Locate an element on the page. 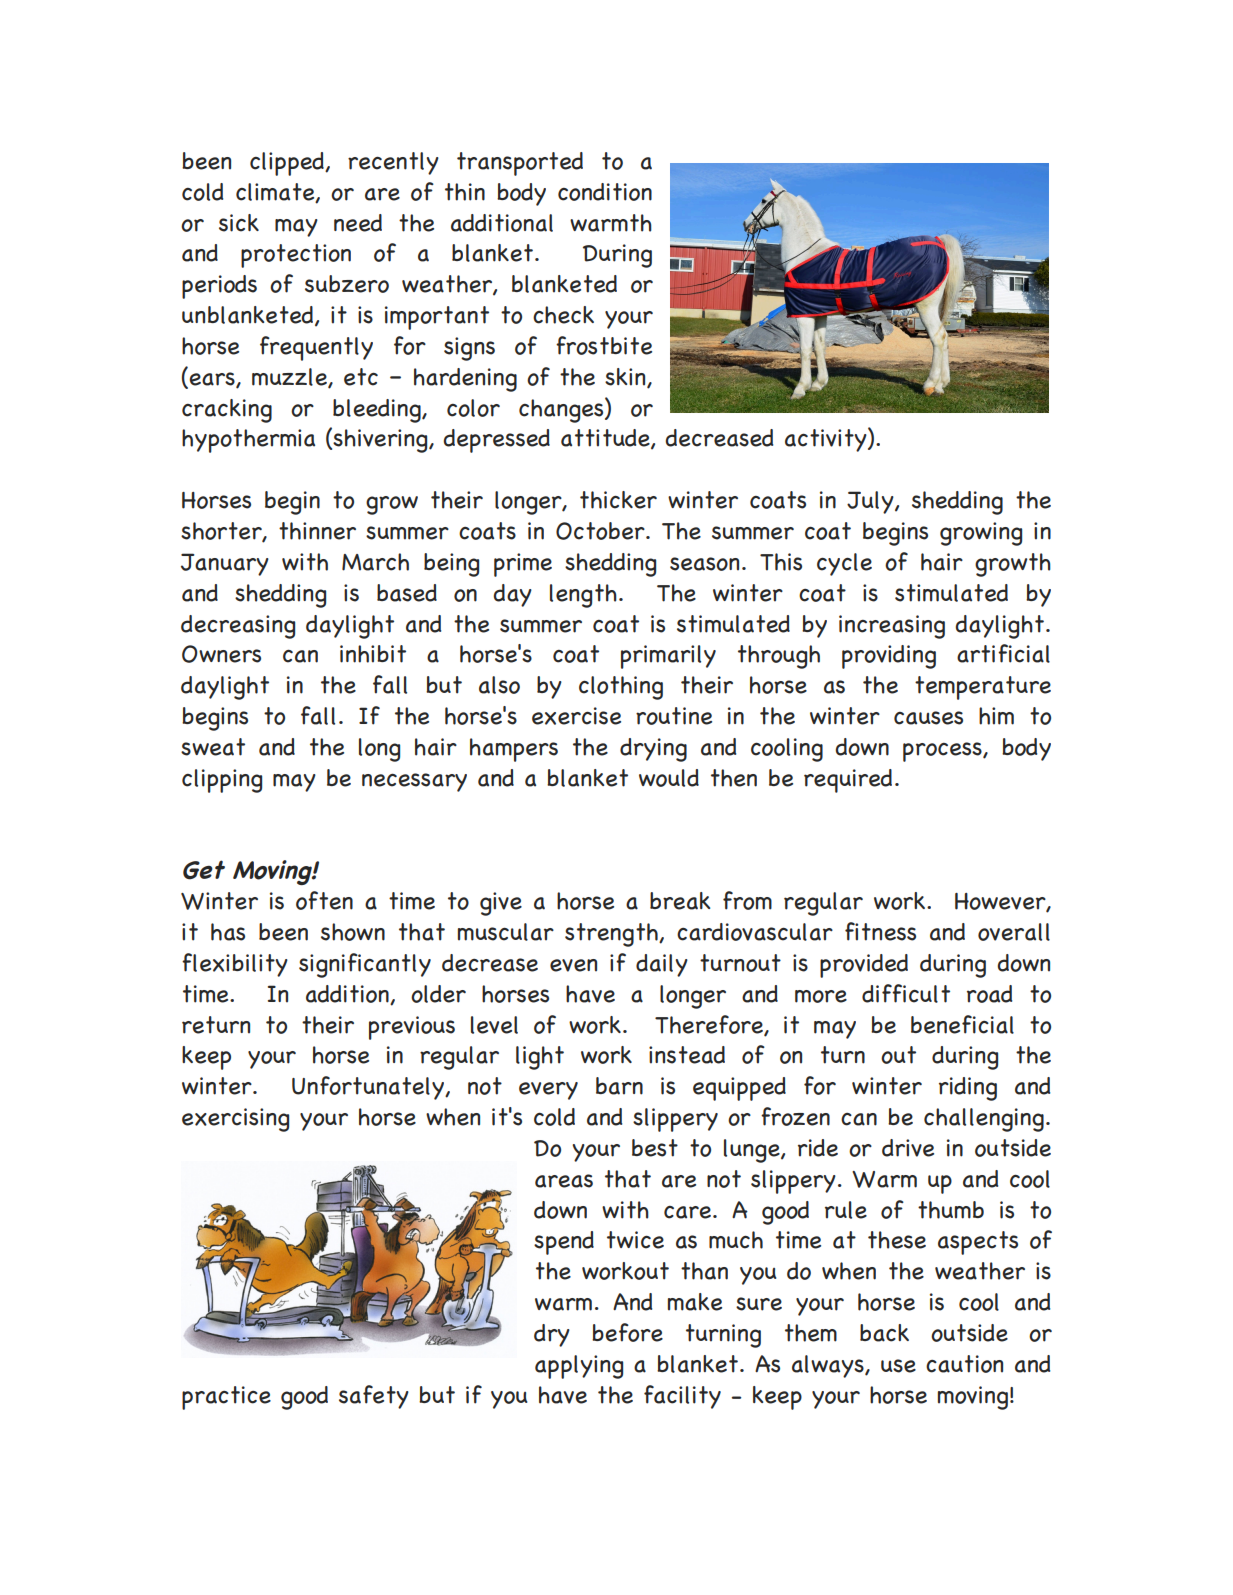  significantly is located at coordinates (365, 965).
